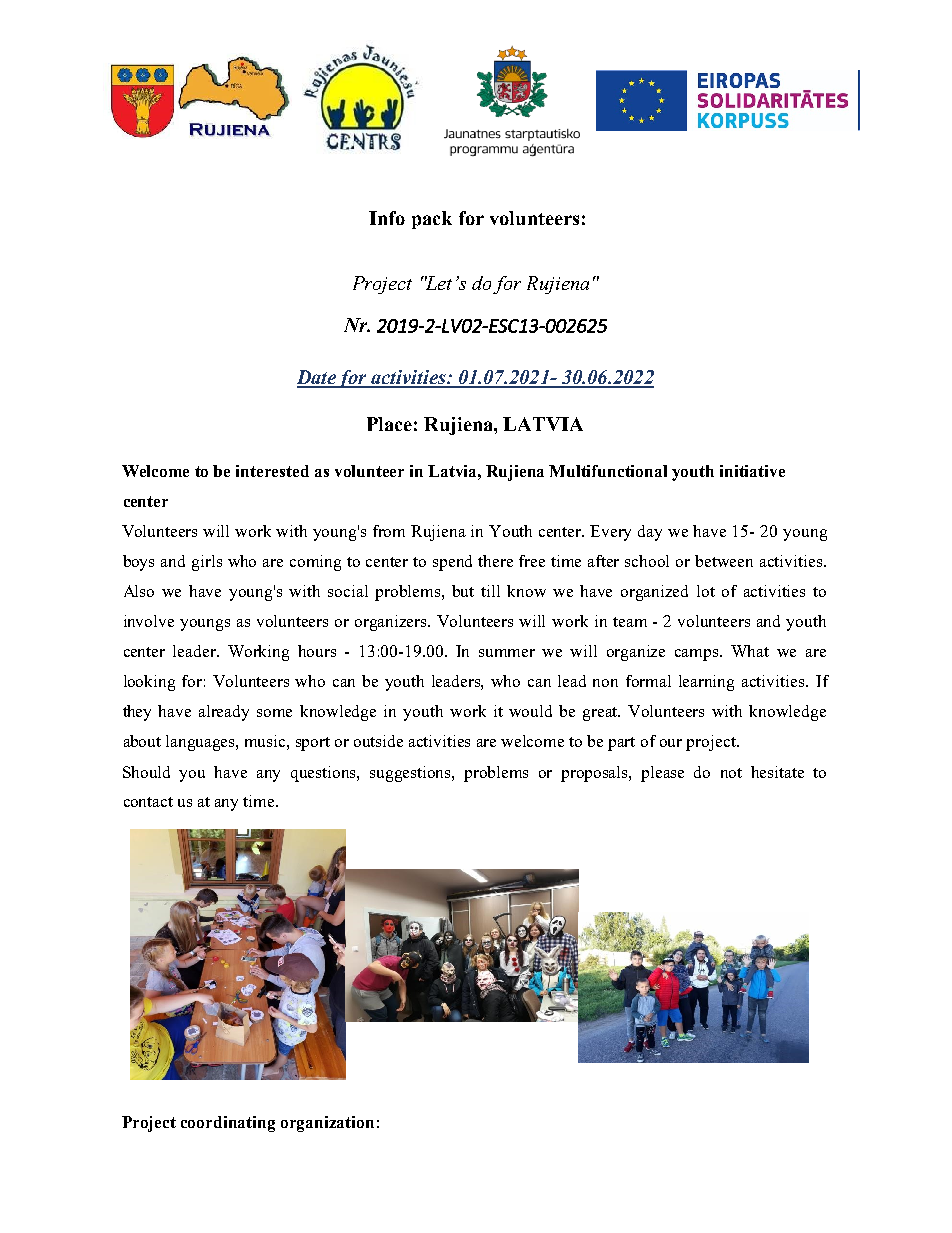 The width and height of the image is (952, 1233). I want to click on initiative, so click(752, 471).
